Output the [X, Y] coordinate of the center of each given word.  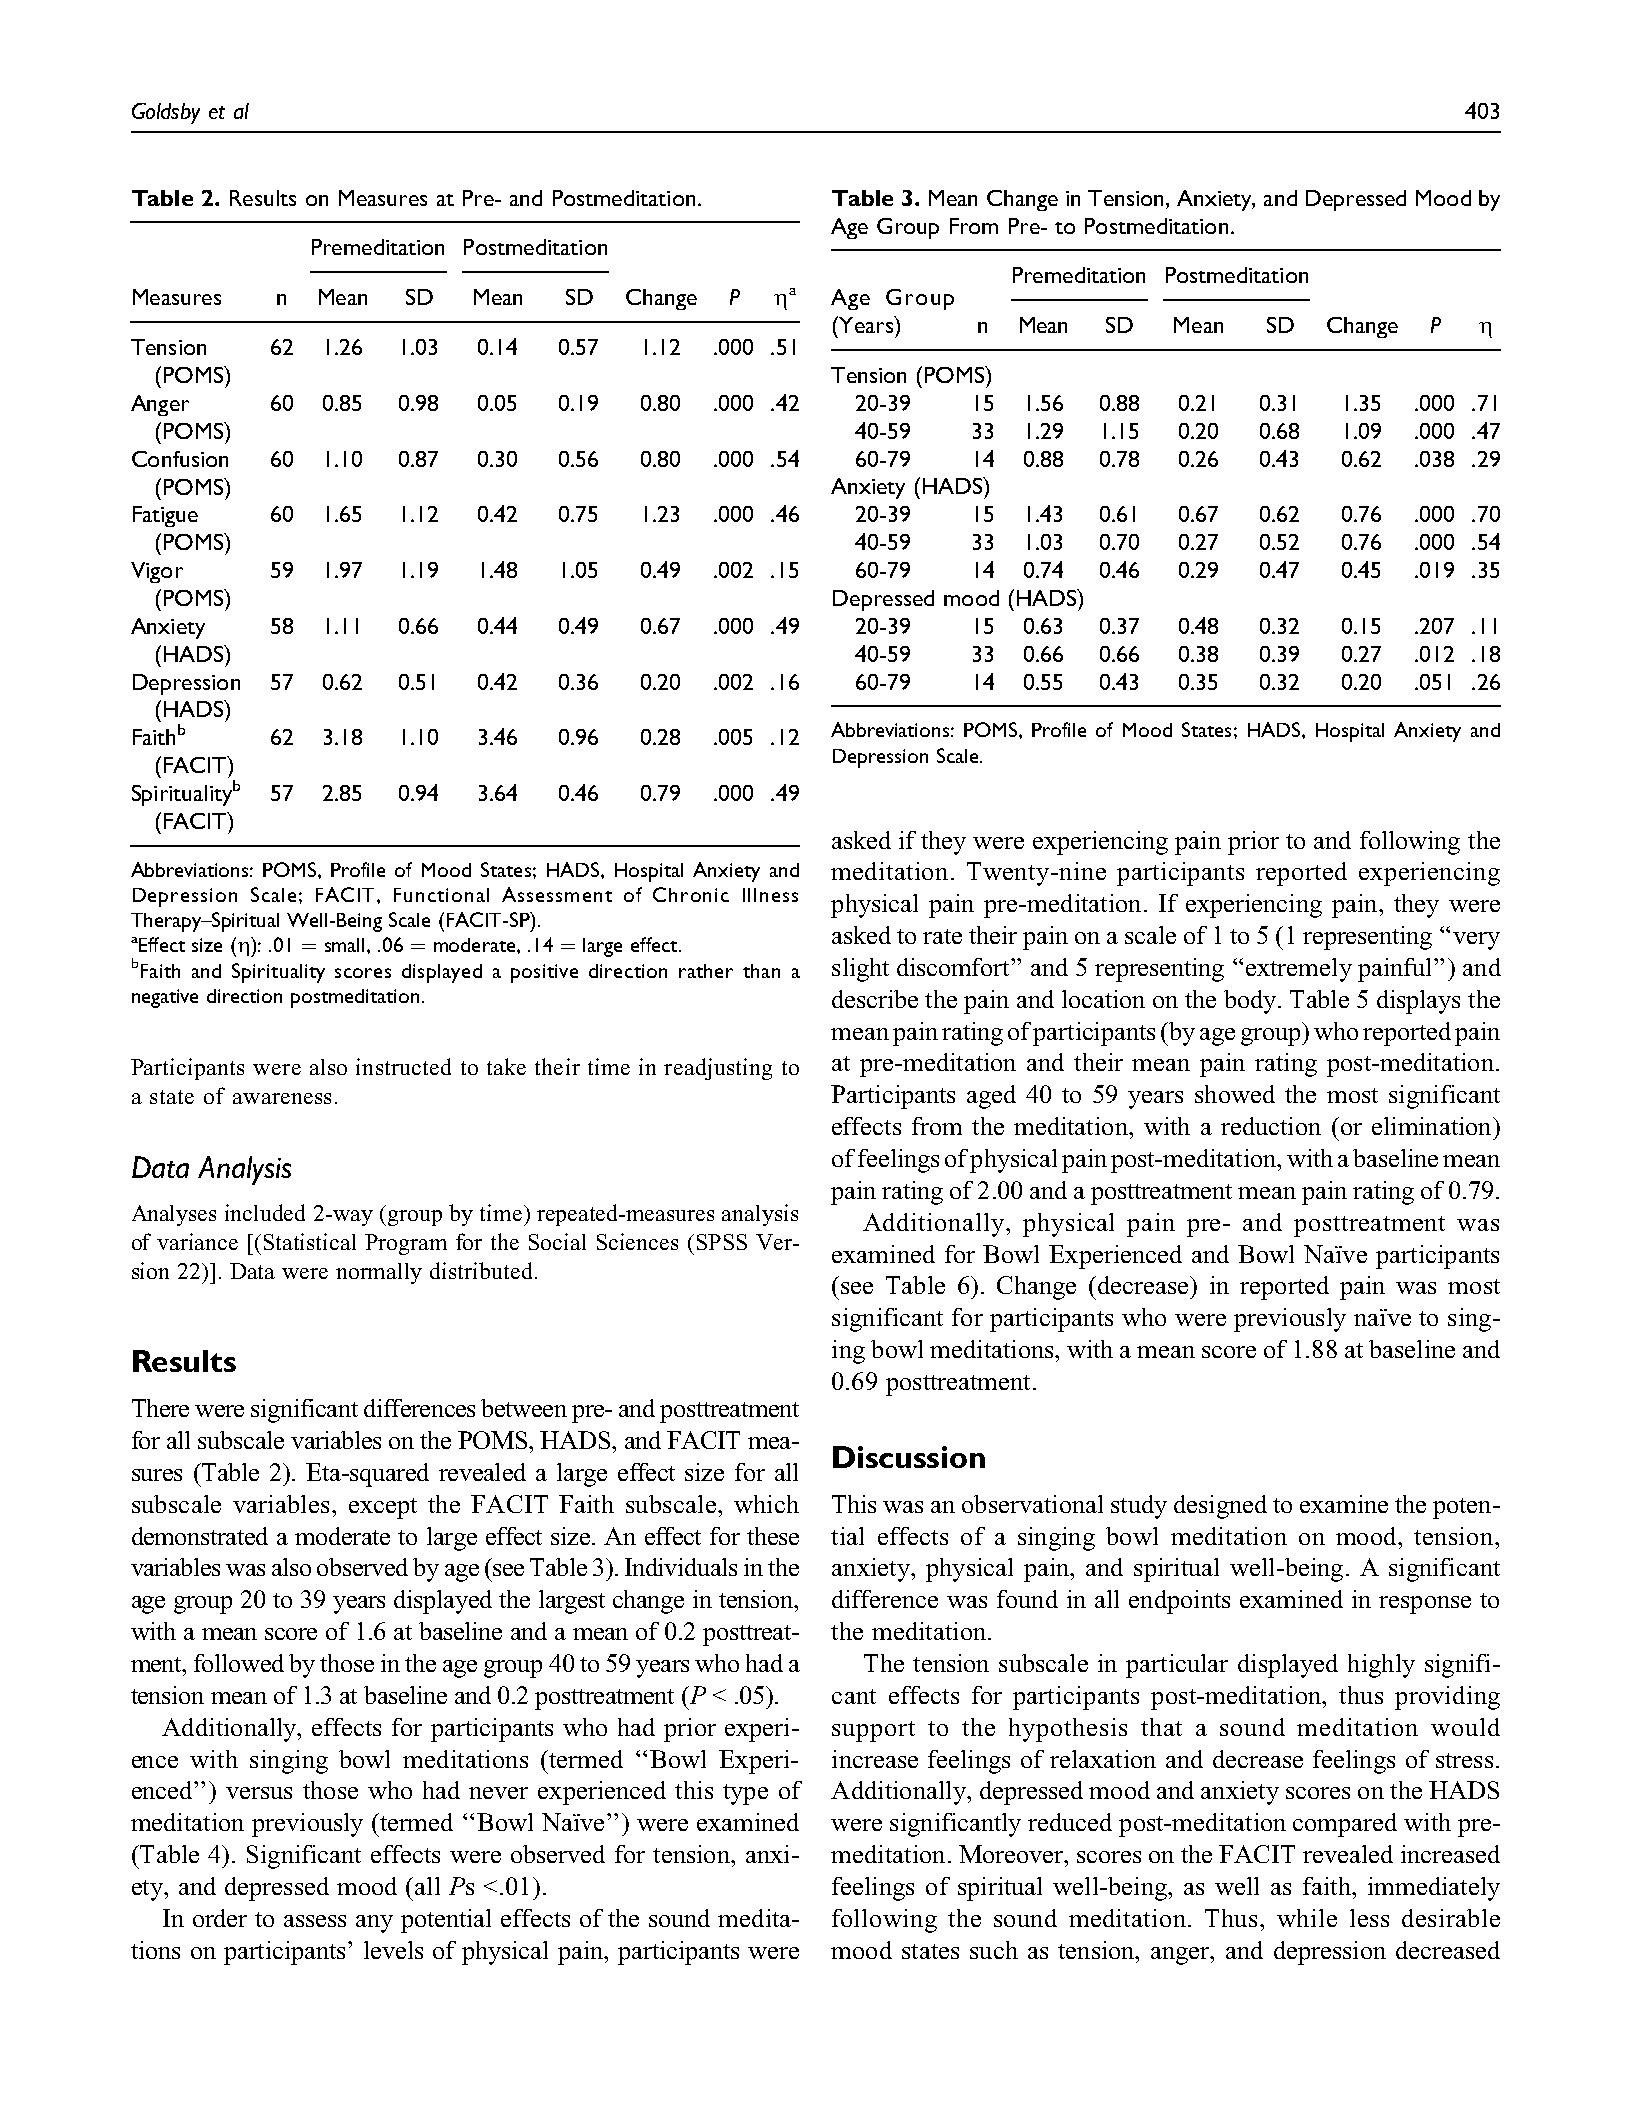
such [994, 1950]
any [374, 1924]
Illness [770, 895]
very [1476, 941]
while [1307, 1918]
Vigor [157, 572]
